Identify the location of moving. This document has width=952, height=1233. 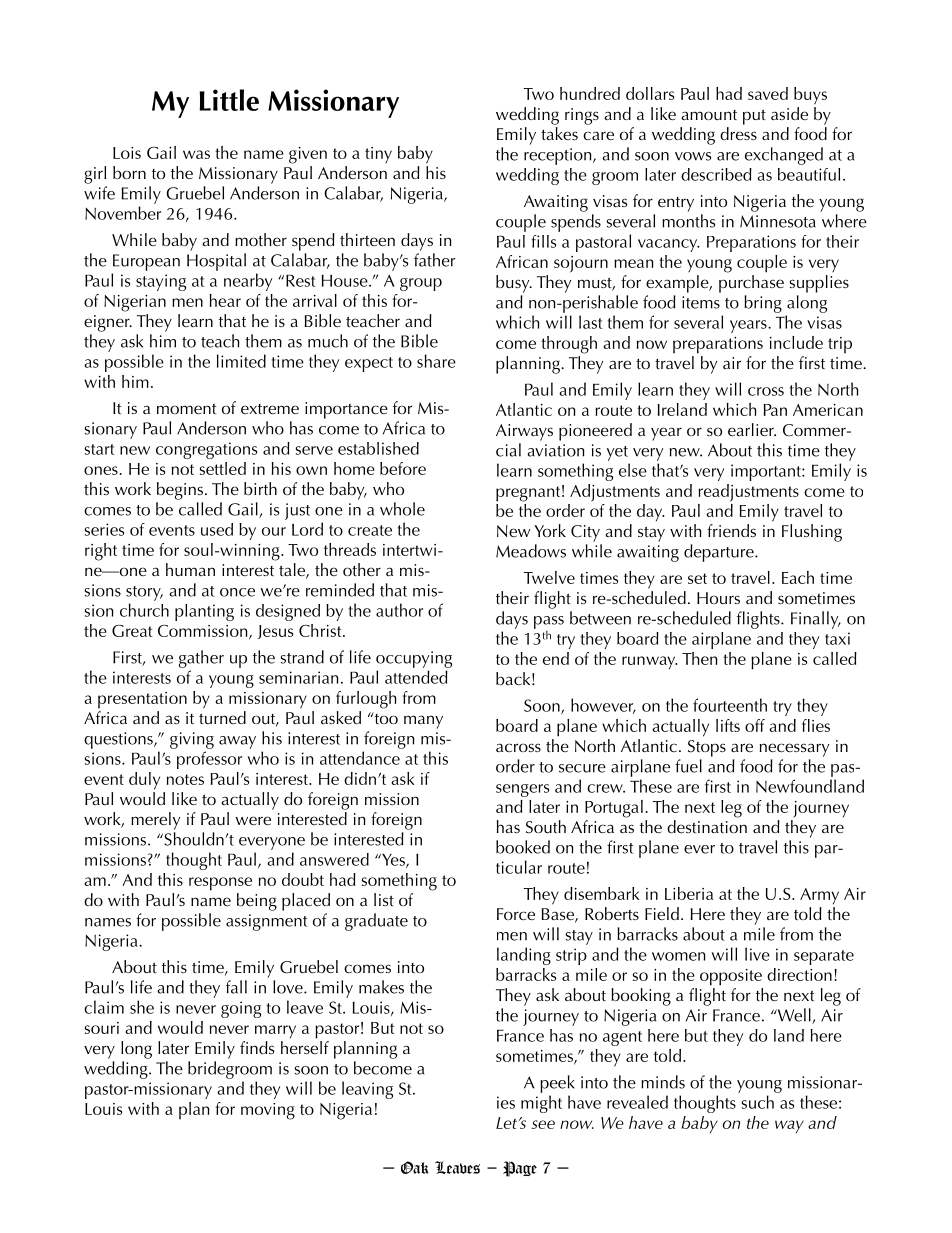
(268, 1111).
